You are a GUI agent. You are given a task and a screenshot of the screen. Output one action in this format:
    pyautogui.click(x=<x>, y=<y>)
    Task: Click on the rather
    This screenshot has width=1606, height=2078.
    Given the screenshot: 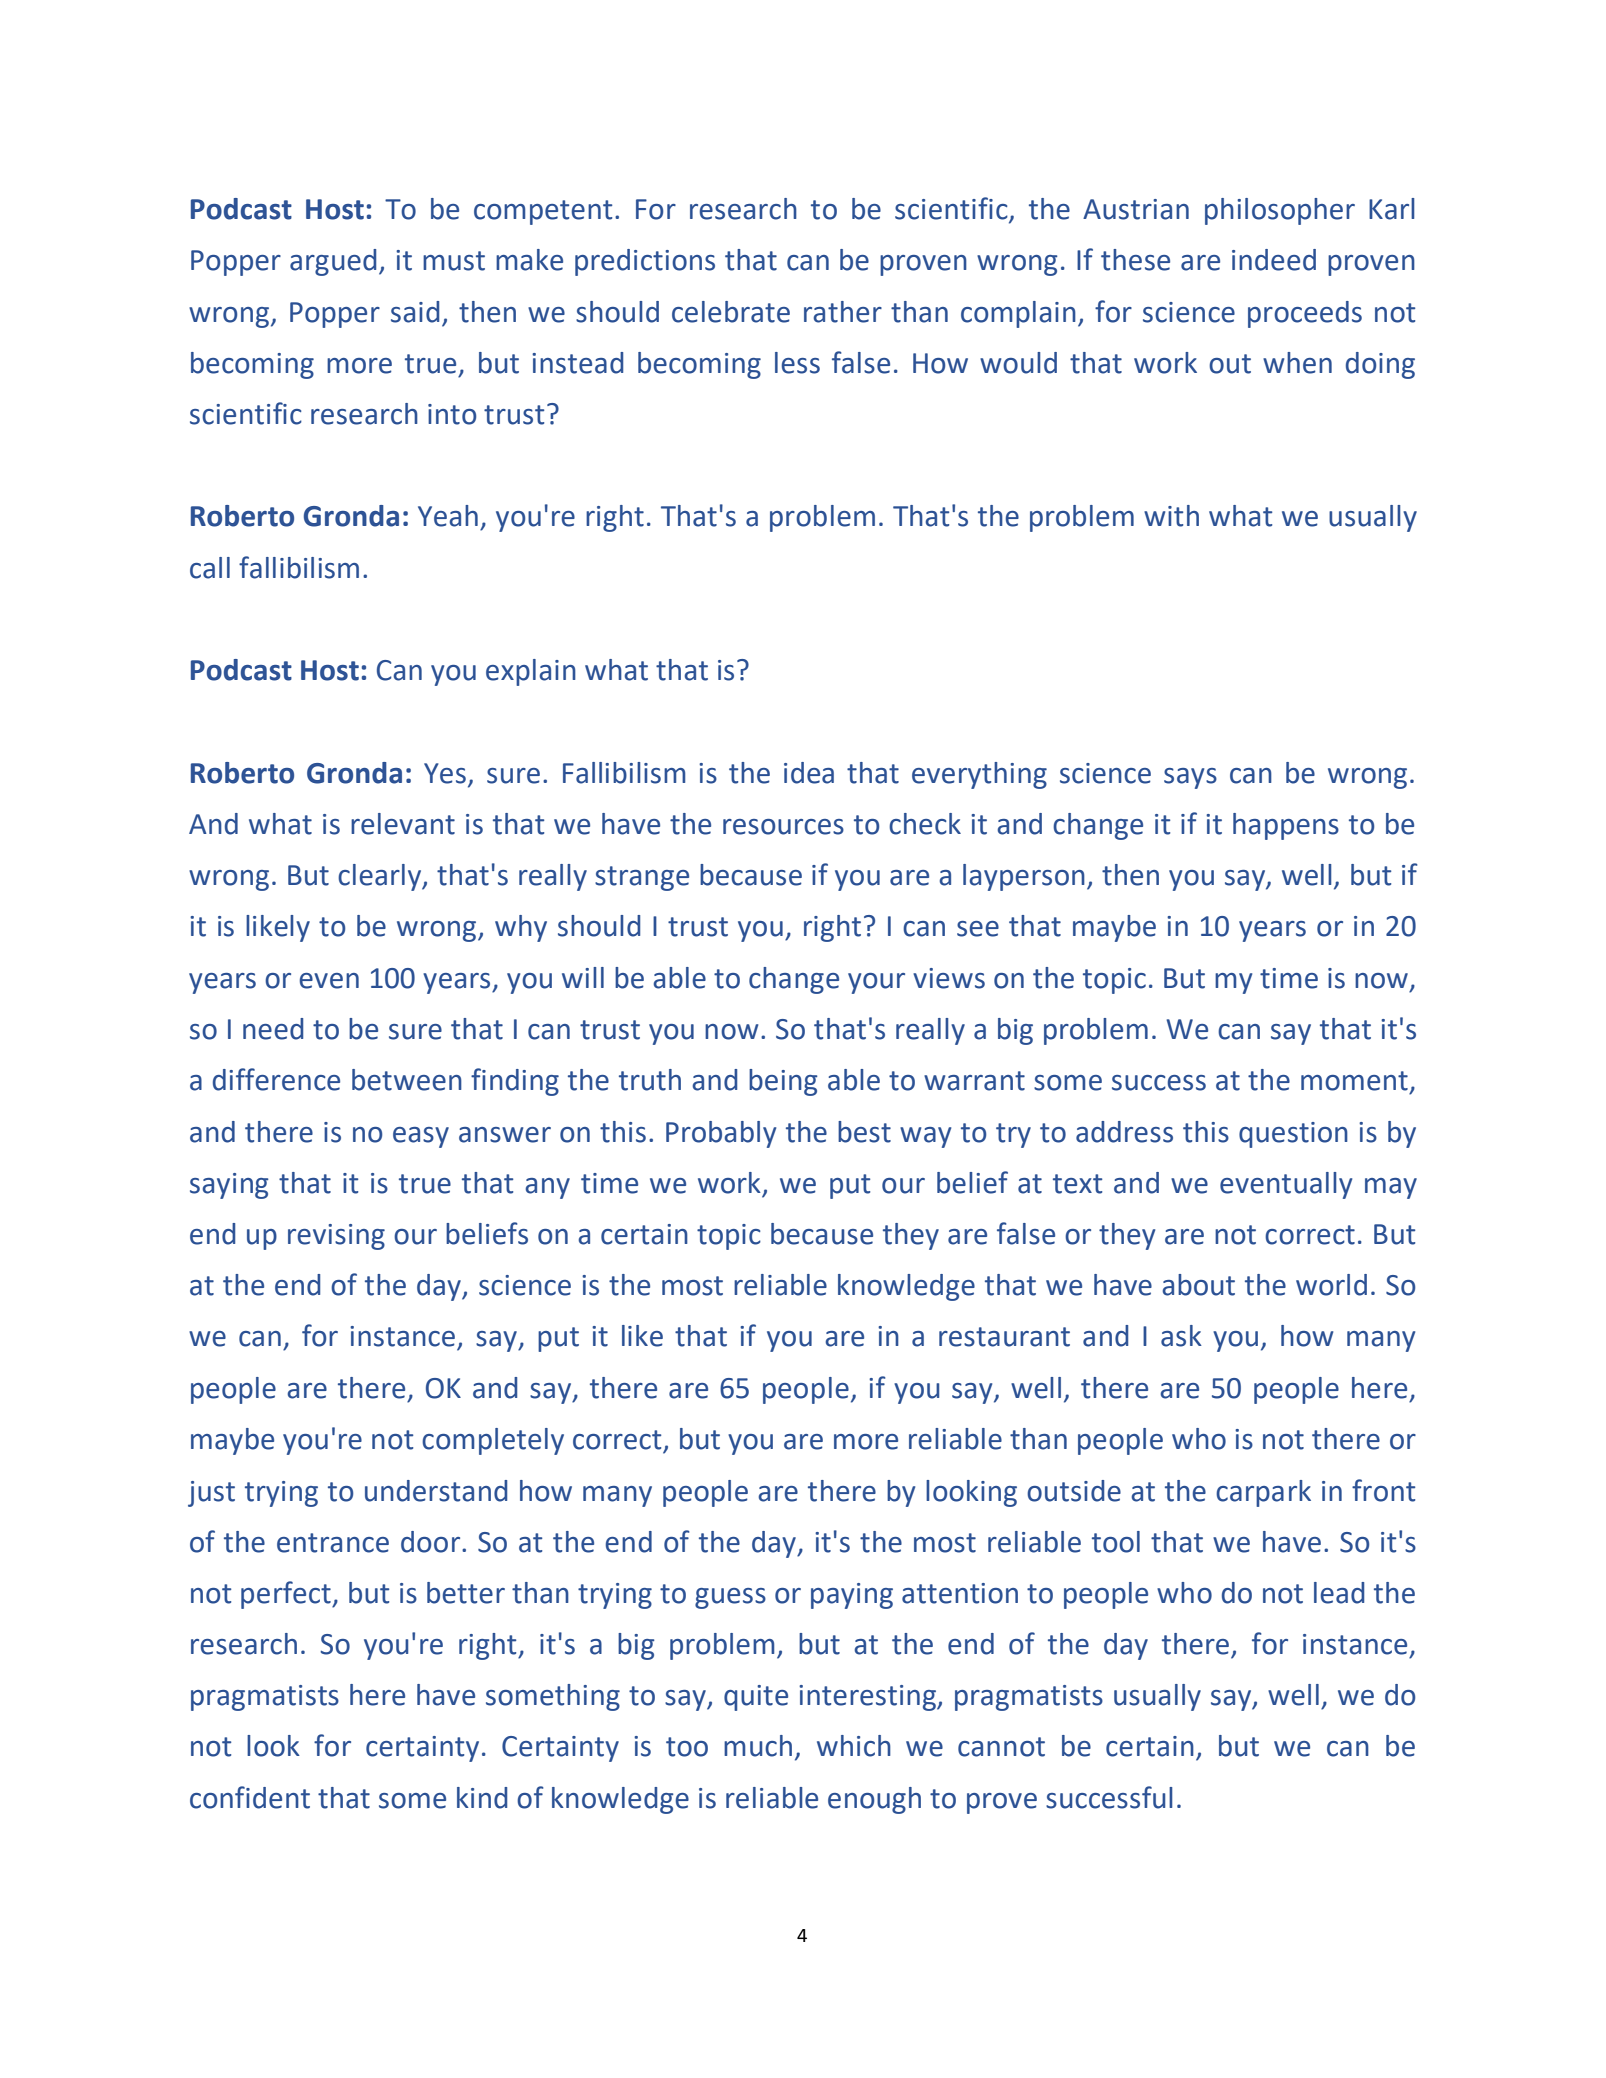 What is the action you would take?
    pyautogui.click(x=843, y=312)
